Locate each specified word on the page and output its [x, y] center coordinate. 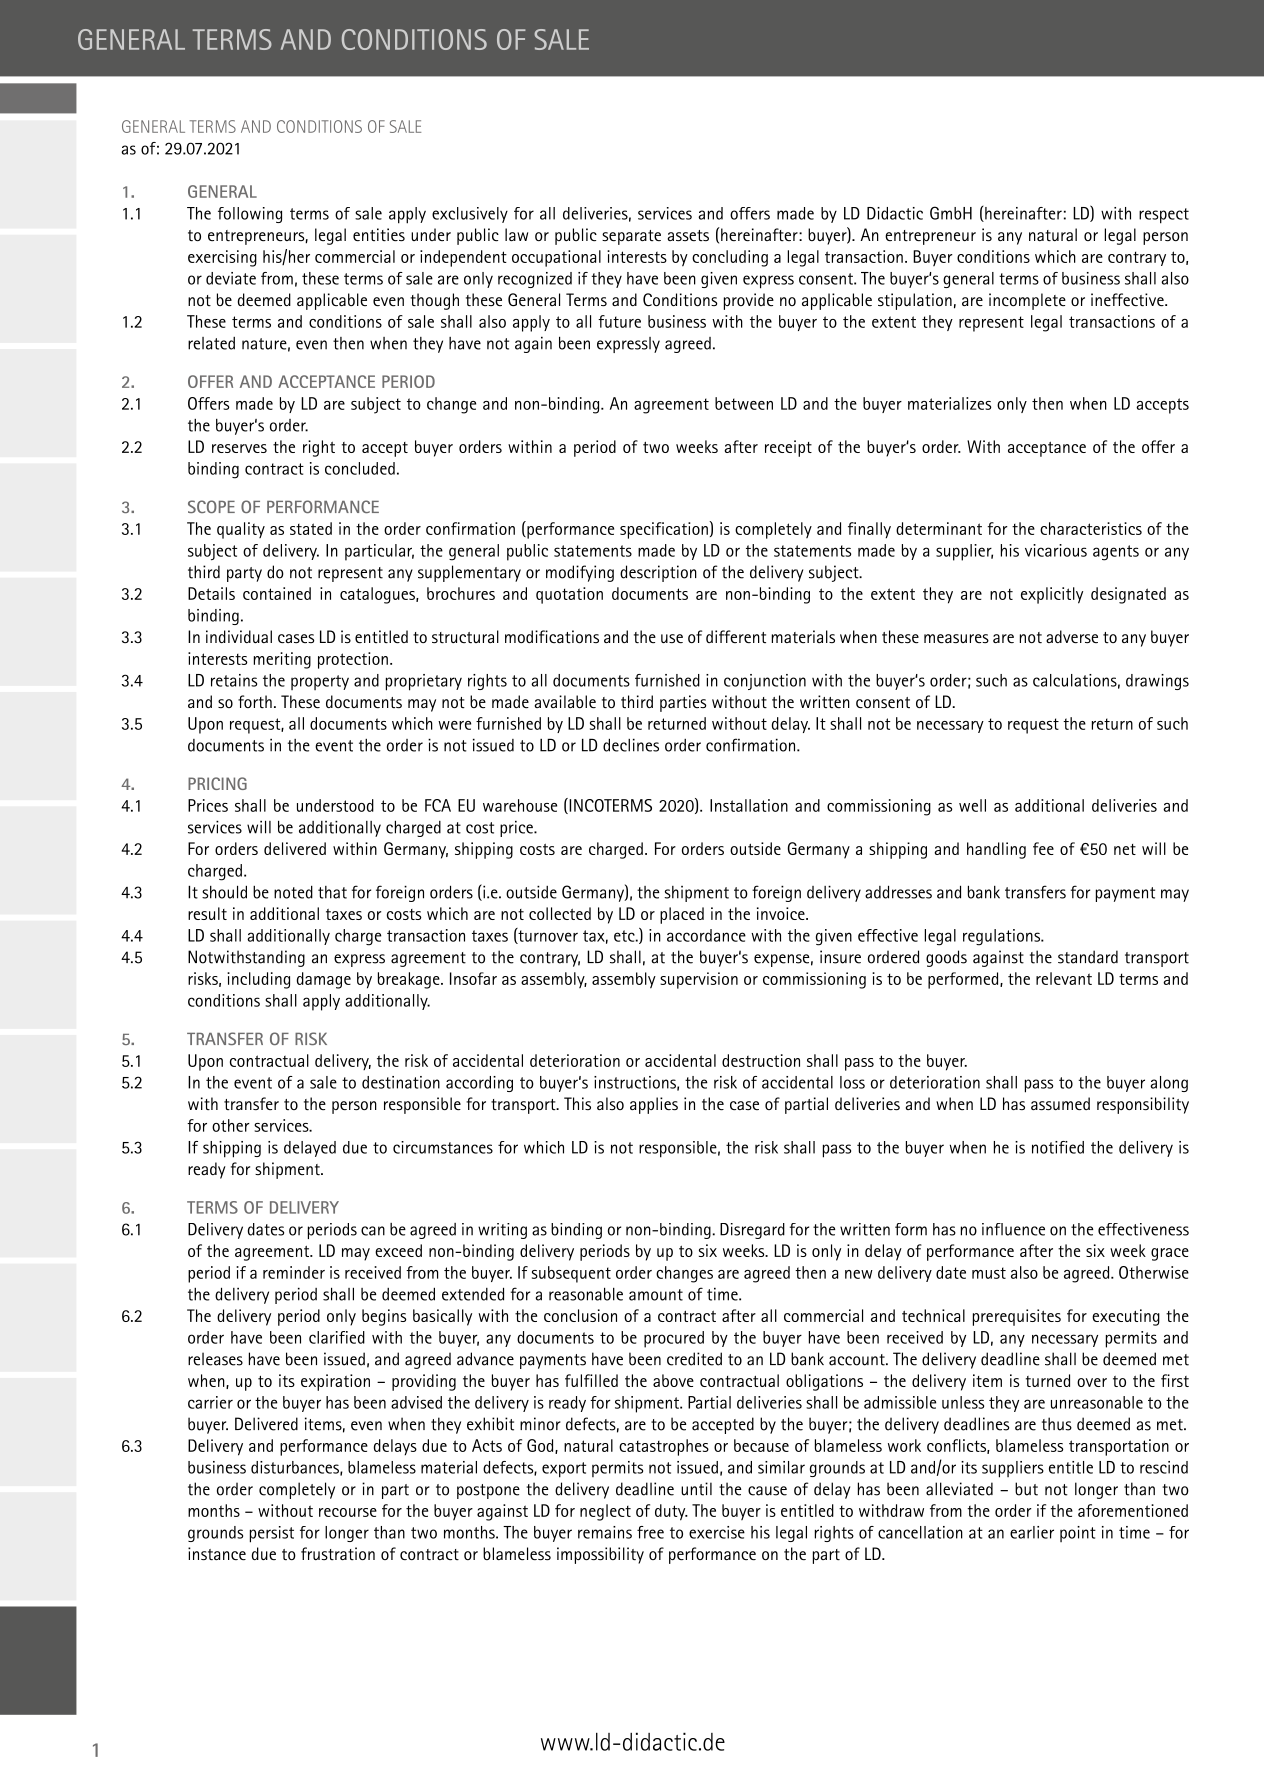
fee [1043, 848]
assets [688, 235]
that [332, 892]
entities [379, 235]
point [1078, 1534]
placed [682, 915]
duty [671, 1512]
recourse [348, 1512]
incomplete [1027, 301]
